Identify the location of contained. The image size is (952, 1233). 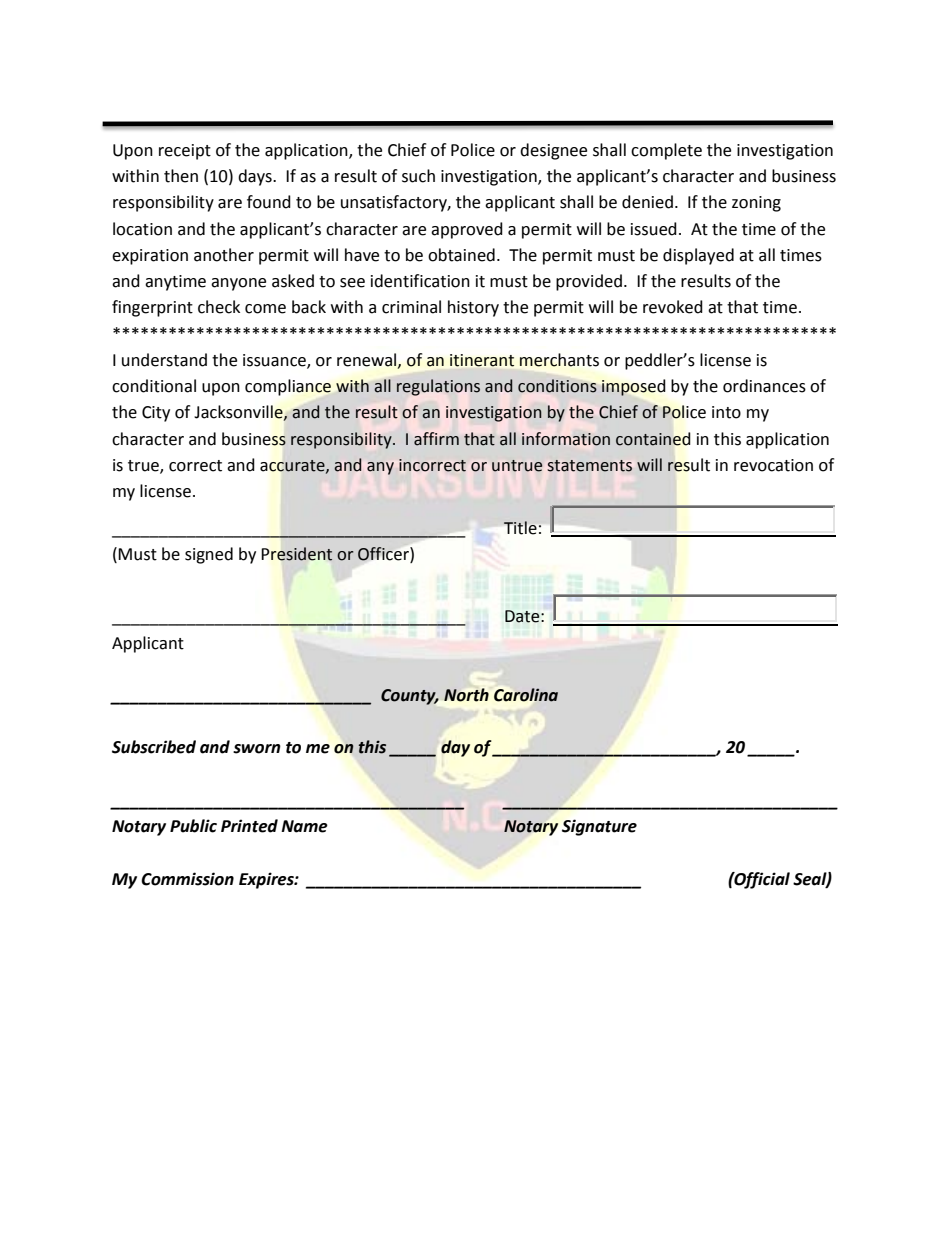
(653, 439).
